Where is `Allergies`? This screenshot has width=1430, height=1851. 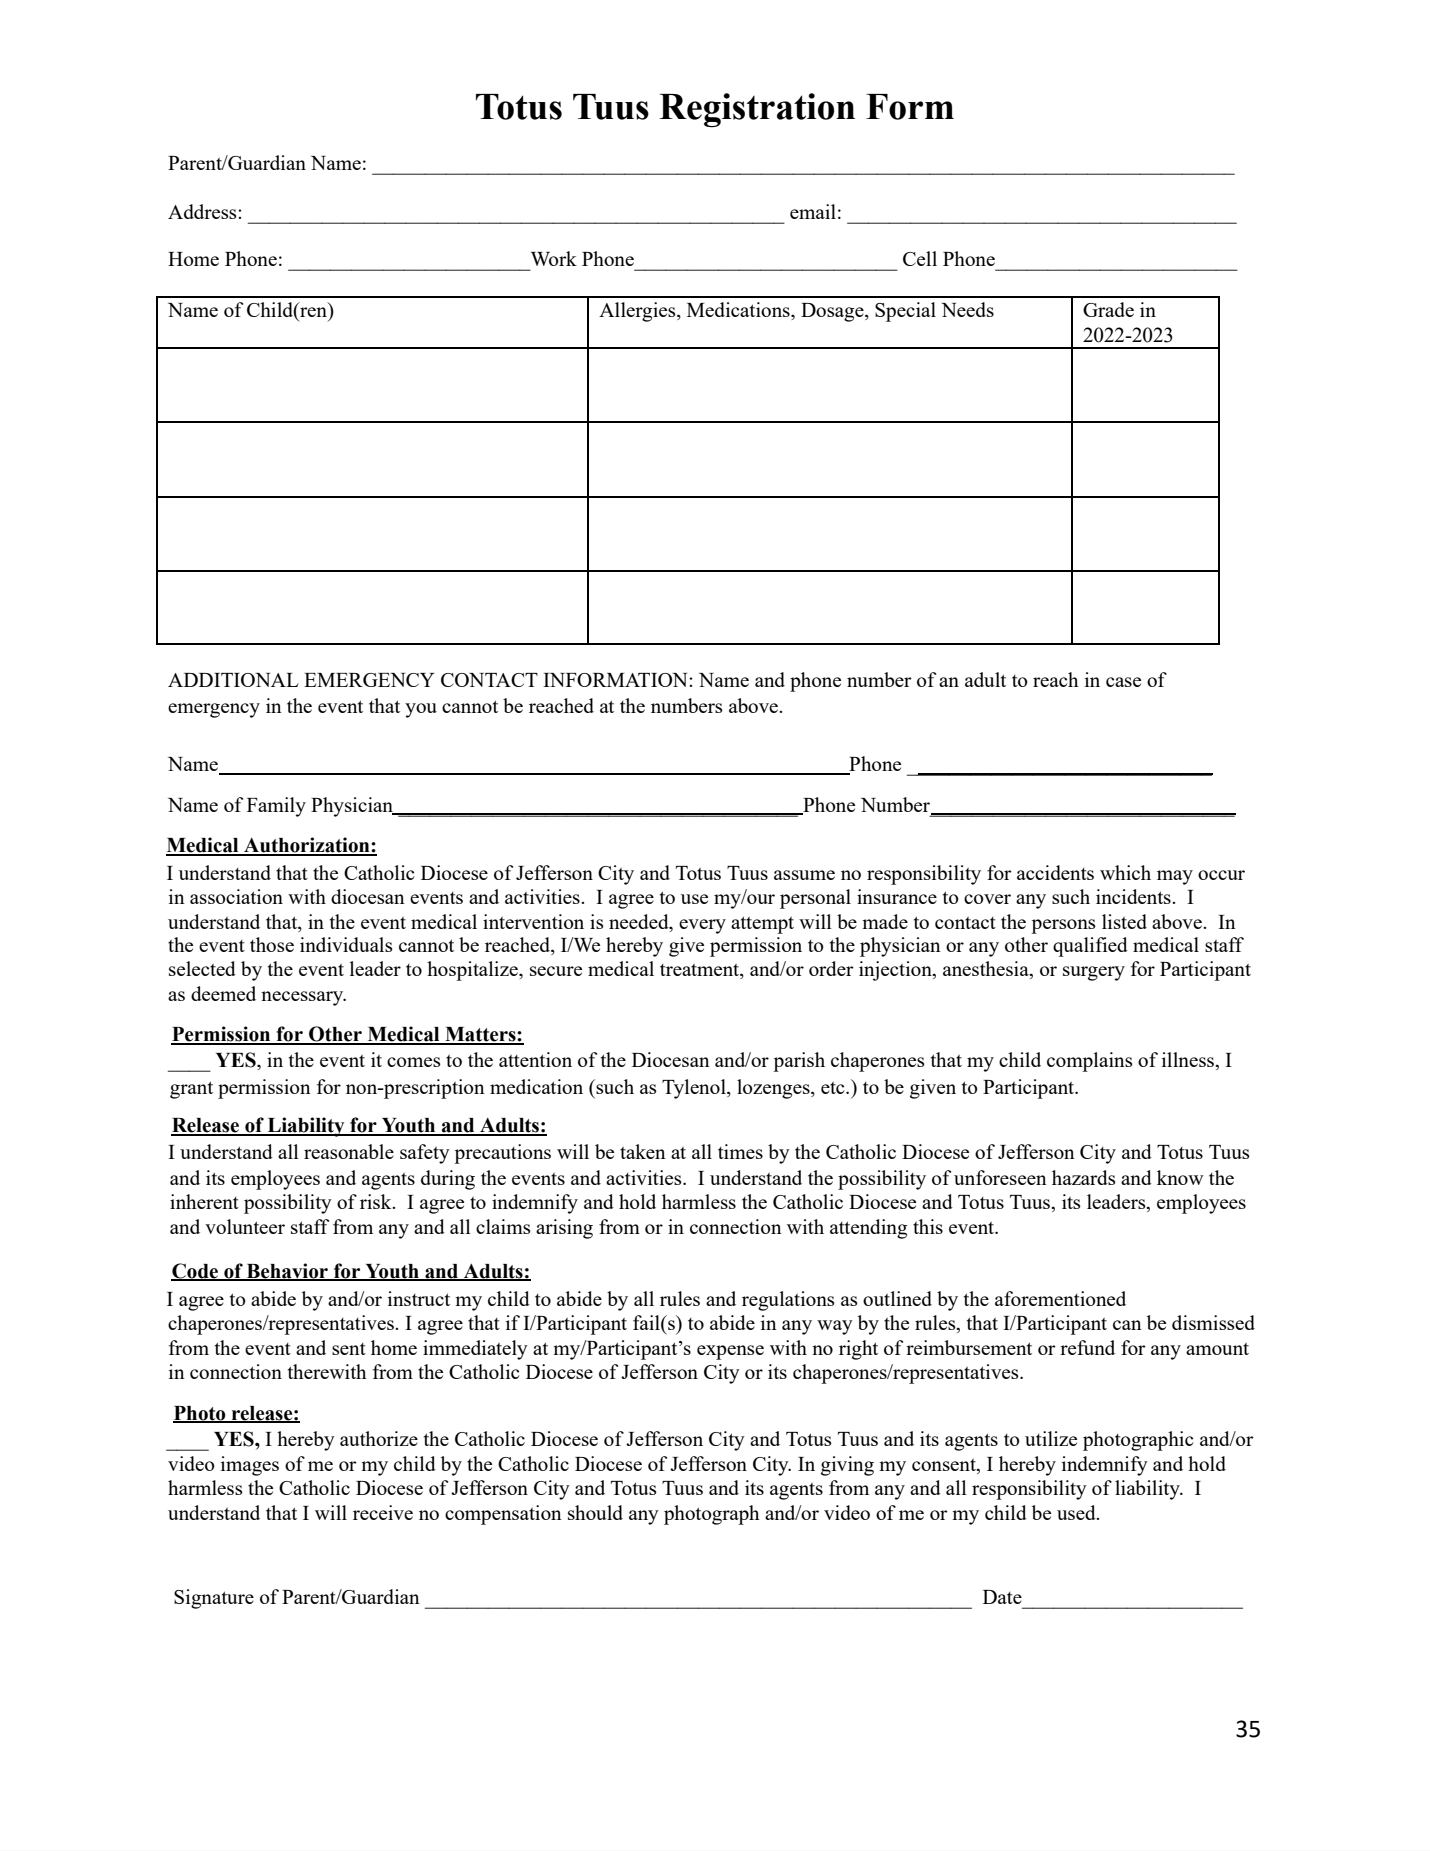
Allergies is located at coordinates (638, 312).
